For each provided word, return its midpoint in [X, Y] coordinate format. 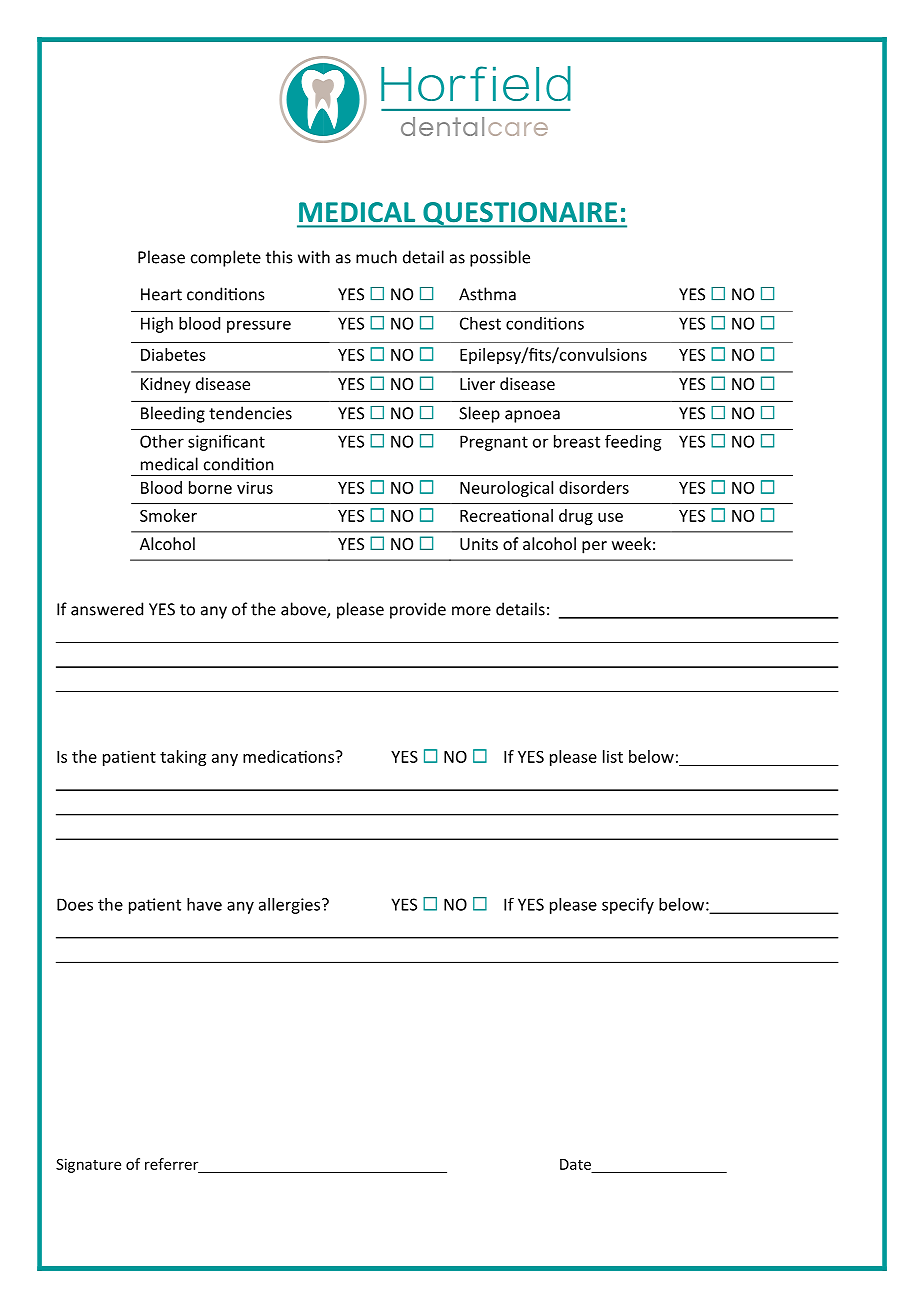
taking [183, 758]
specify [628, 905]
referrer [171, 1164]
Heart [161, 294]
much [376, 257]
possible [500, 258]
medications [289, 756]
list [613, 756]
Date [575, 1164]
